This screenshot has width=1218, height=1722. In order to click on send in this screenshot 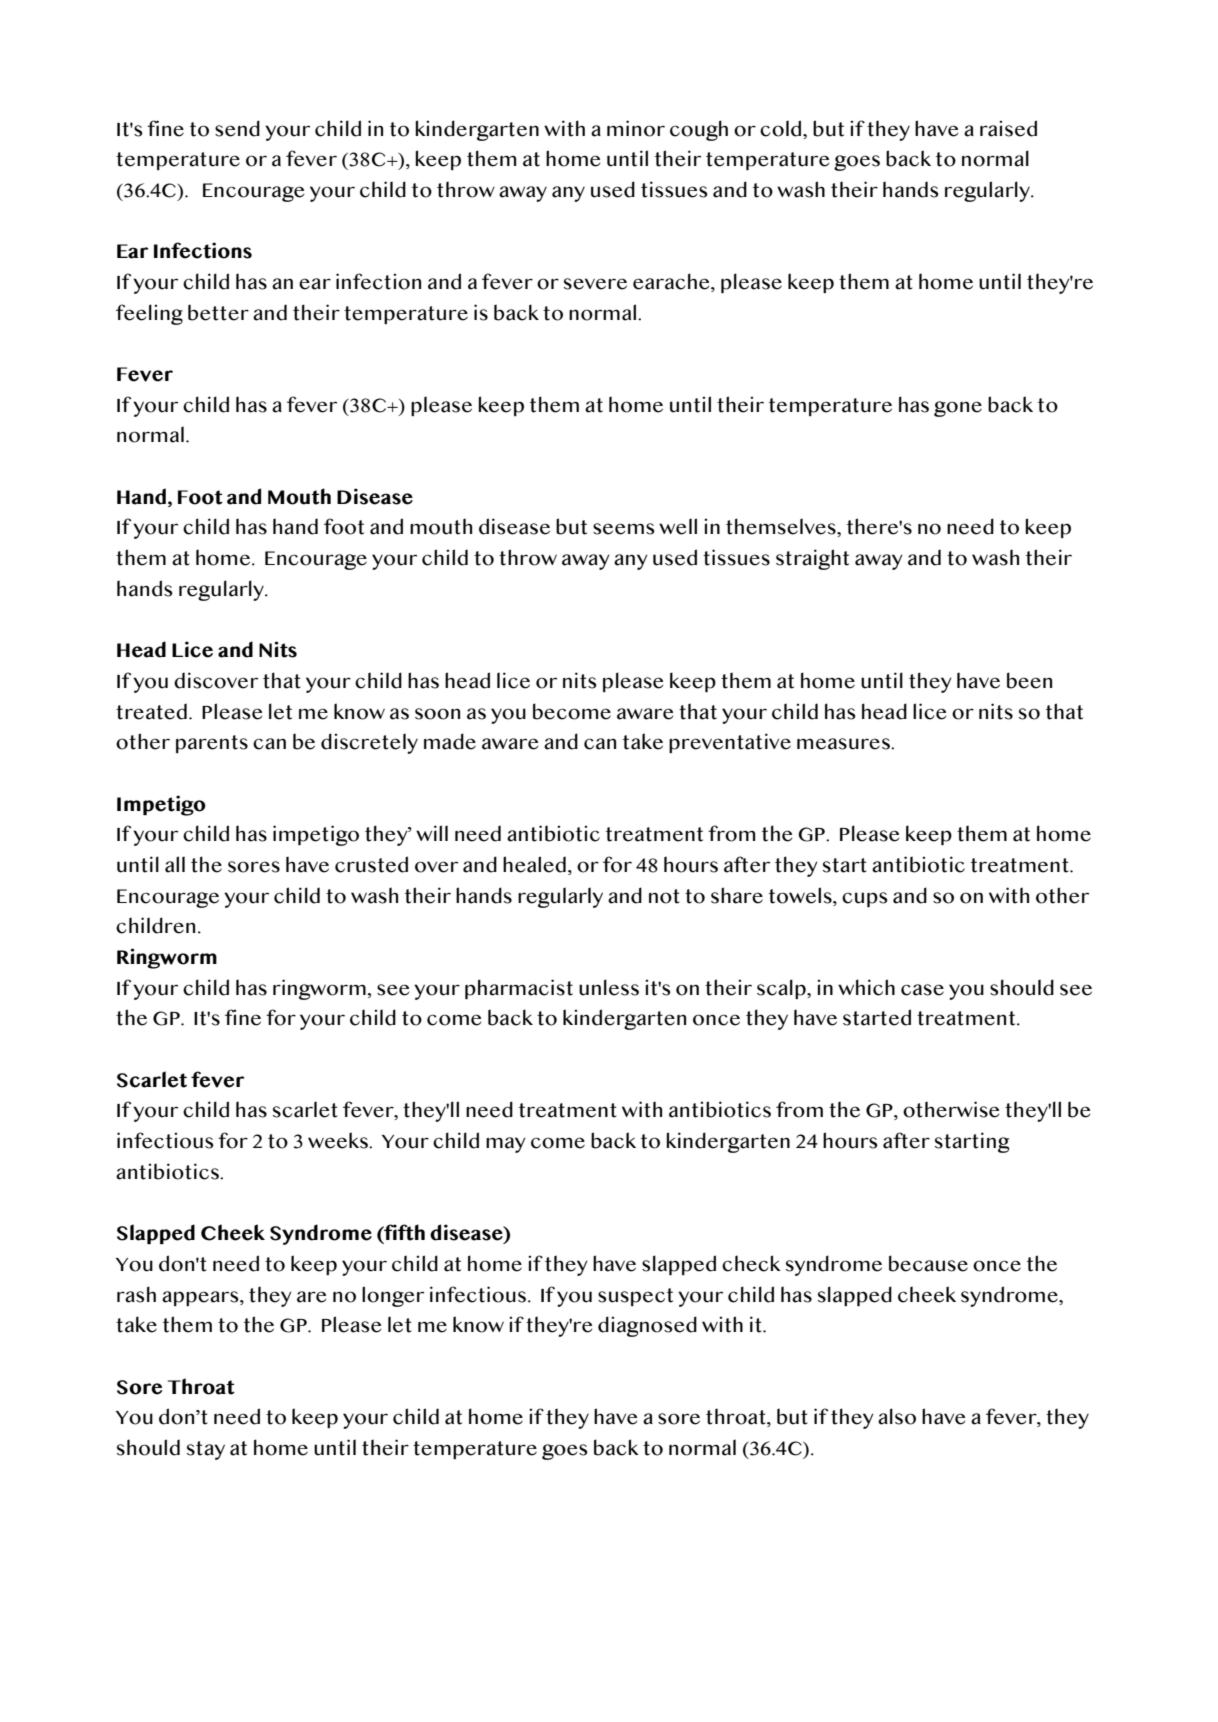, I will do `click(237, 128)`.
